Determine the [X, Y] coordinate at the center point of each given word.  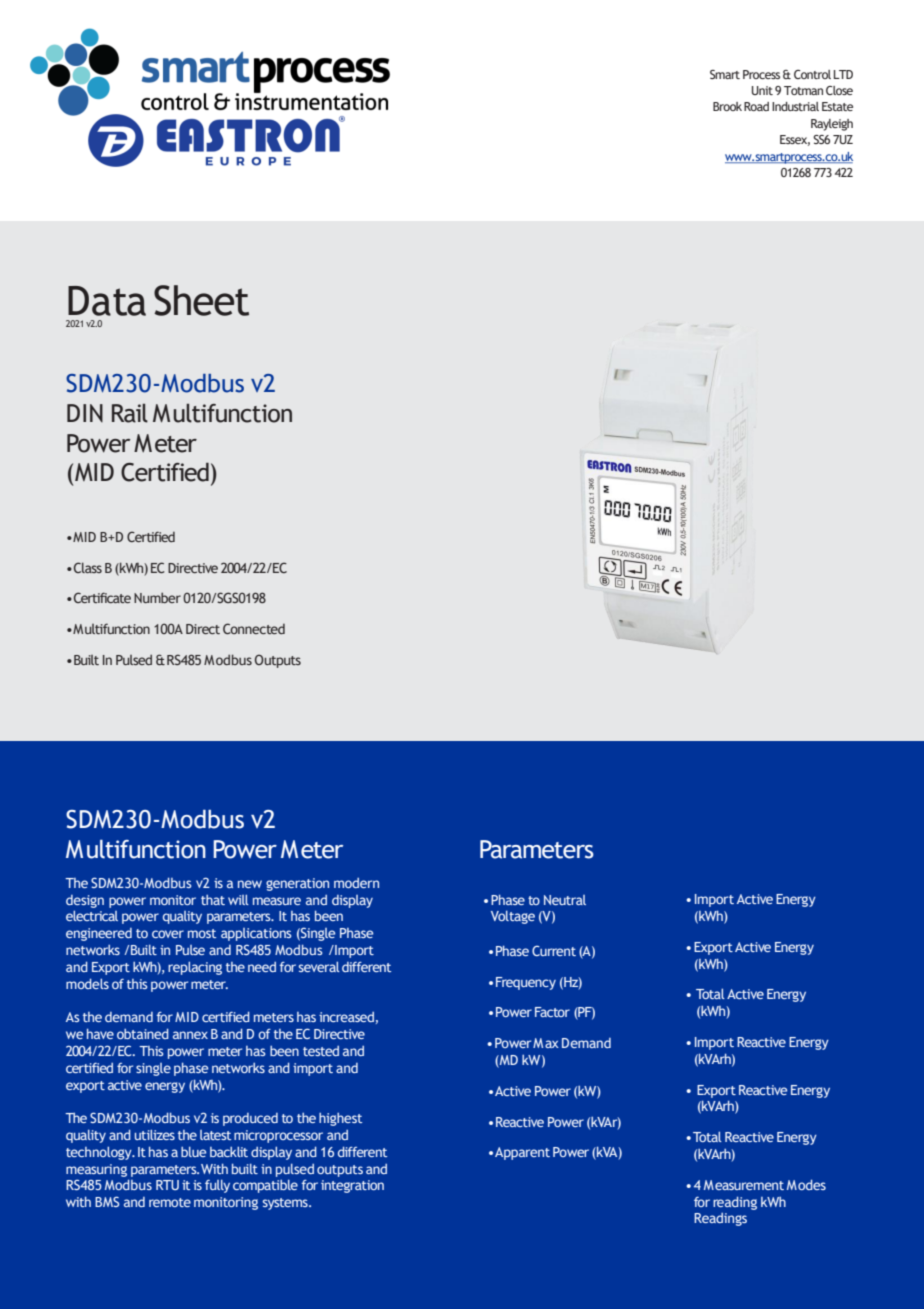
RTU [167, 1185]
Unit [762, 90]
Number [157, 597]
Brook [727, 106]
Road [756, 106]
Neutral [565, 900]
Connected [254, 628]
